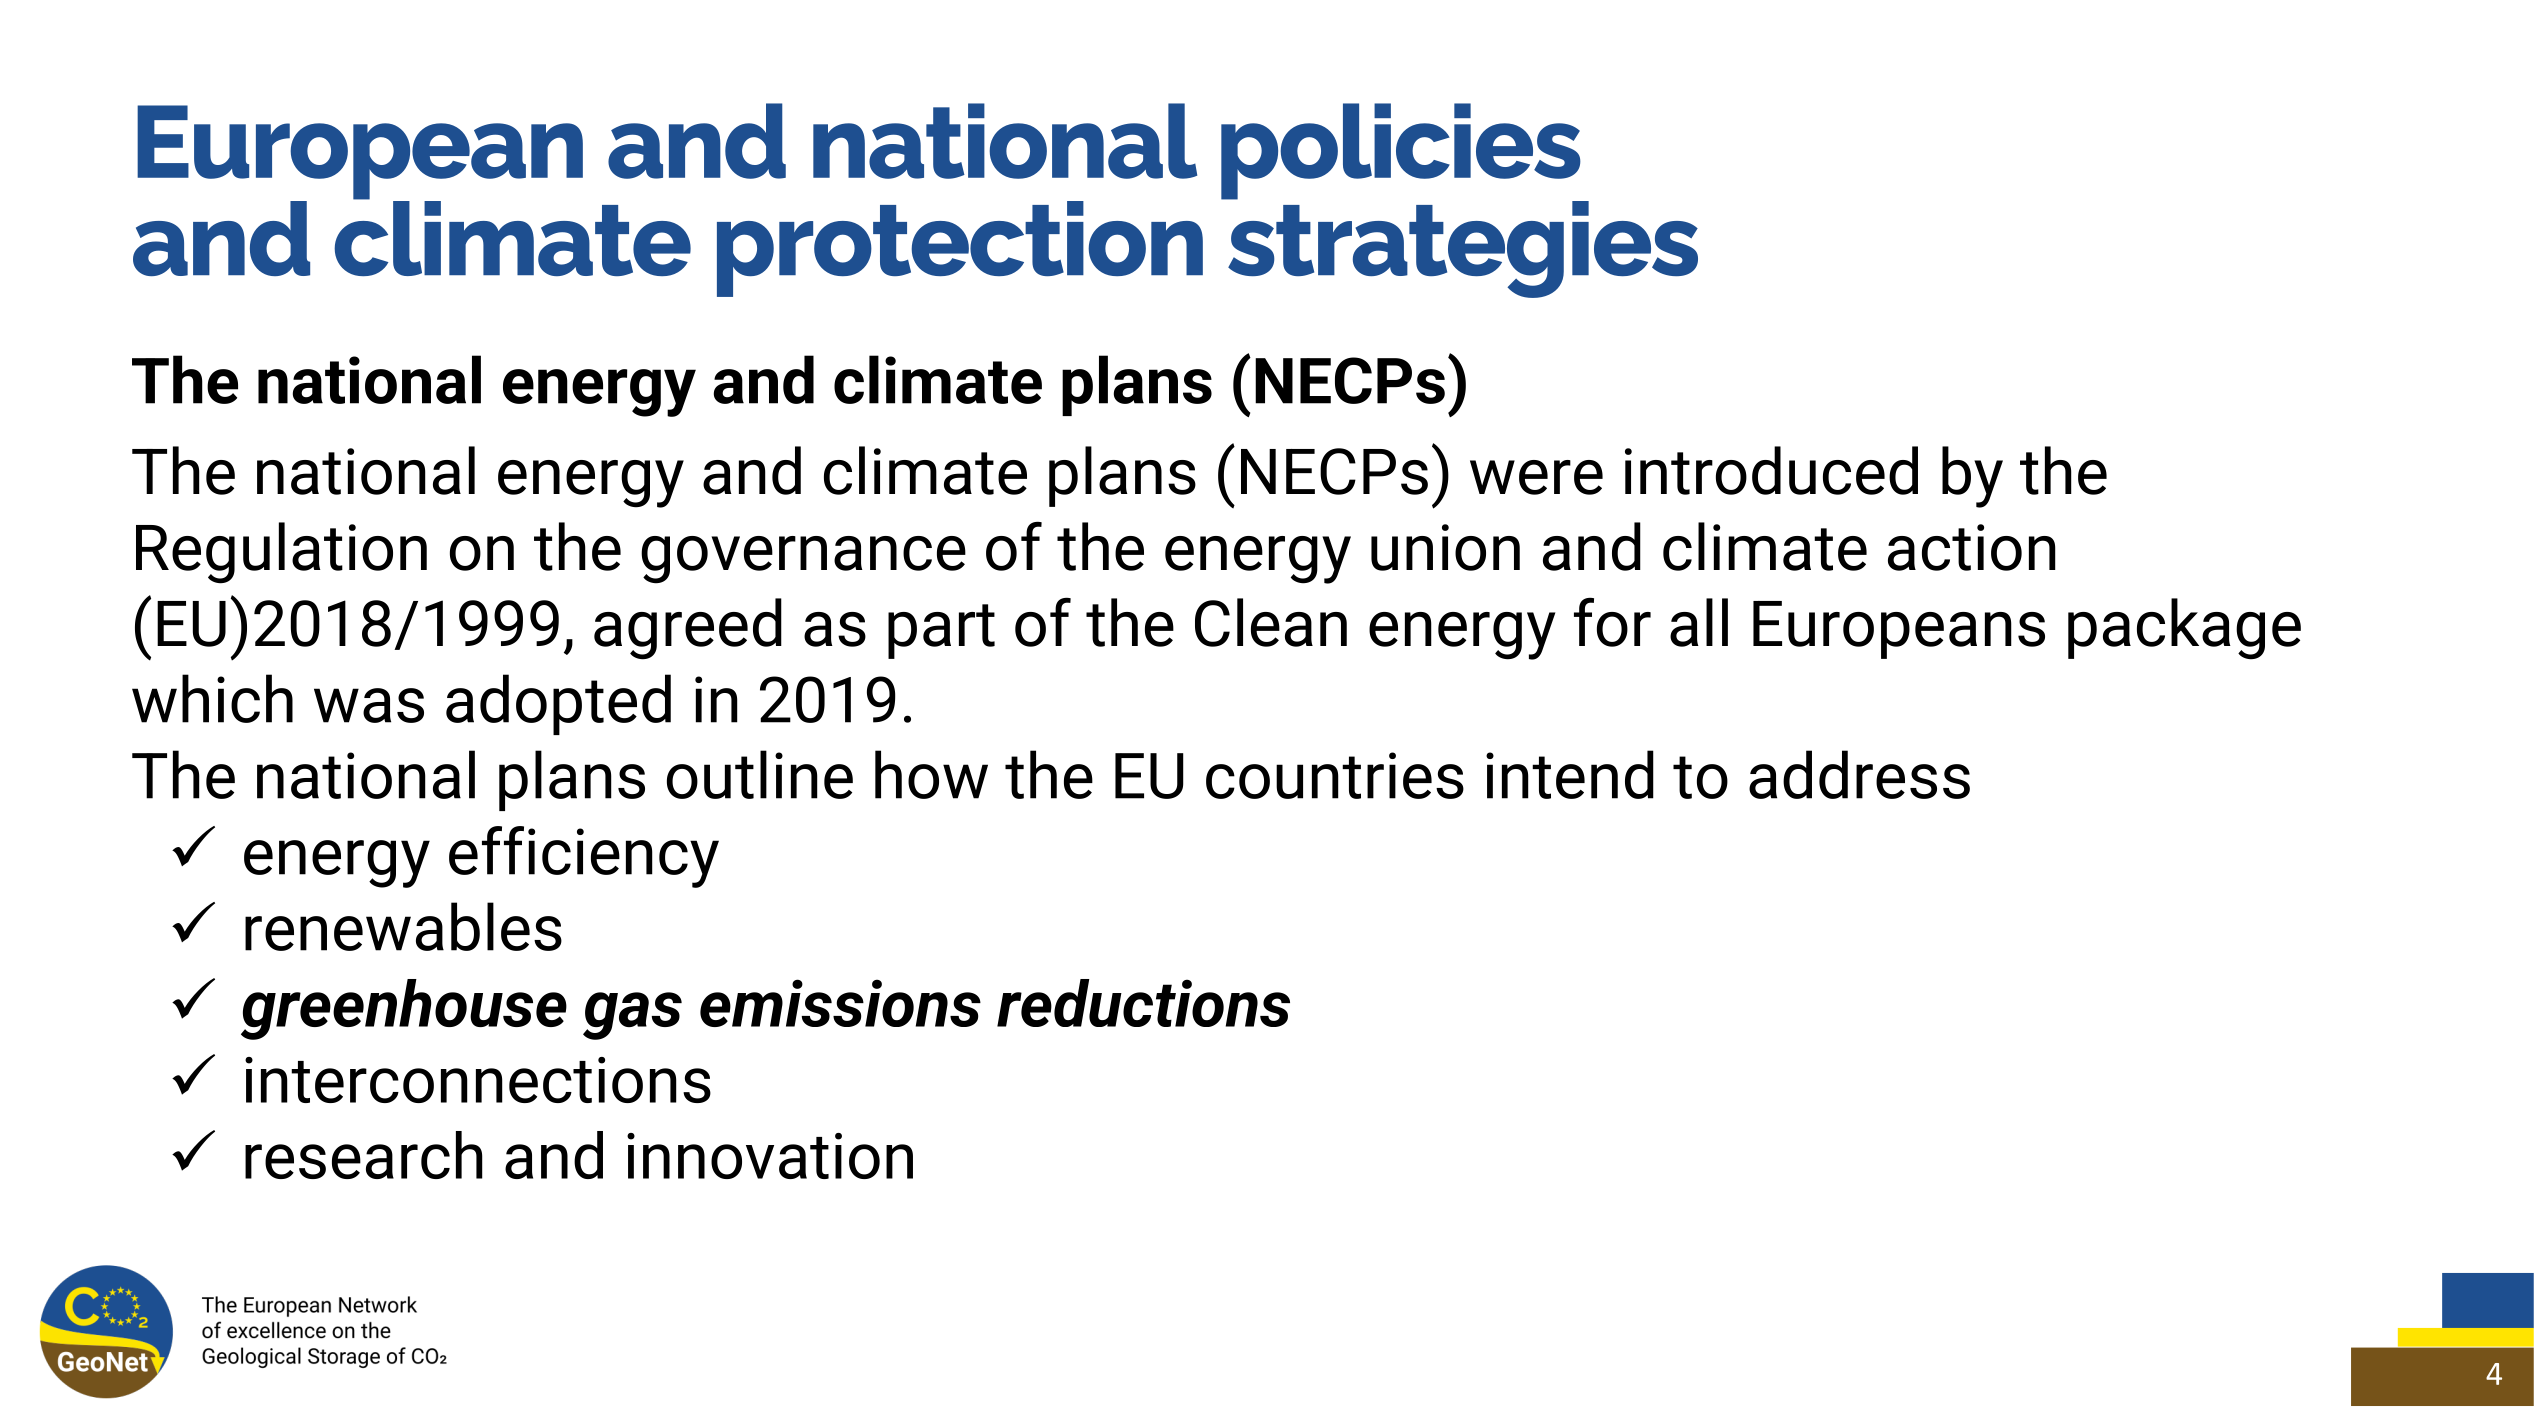 Image resolution: width=2535 pixels, height=1426 pixels. I want to click on protection, so click(960, 249).
